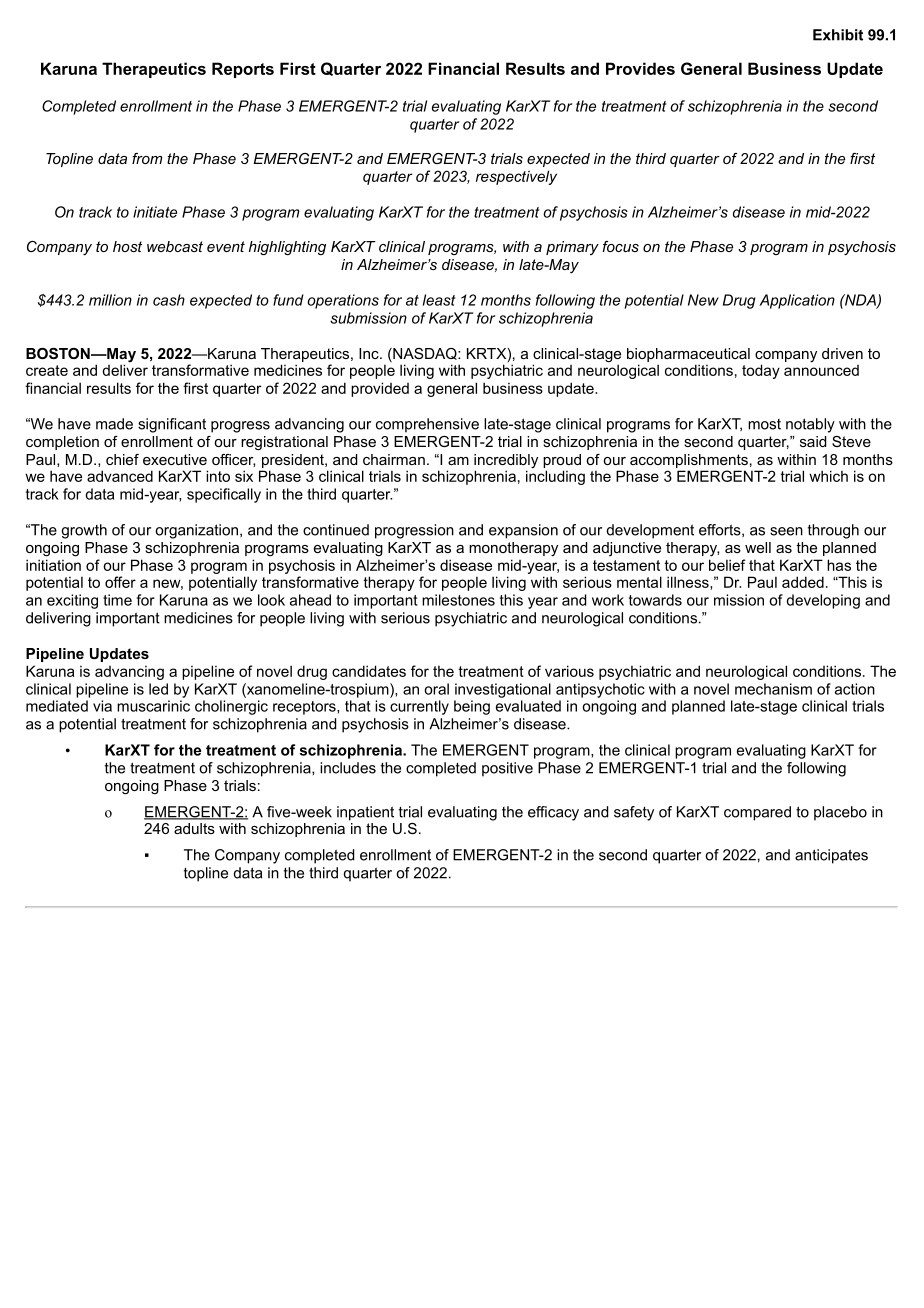 This screenshot has height=1308, width=924. I want to click on Application, so click(797, 301).
